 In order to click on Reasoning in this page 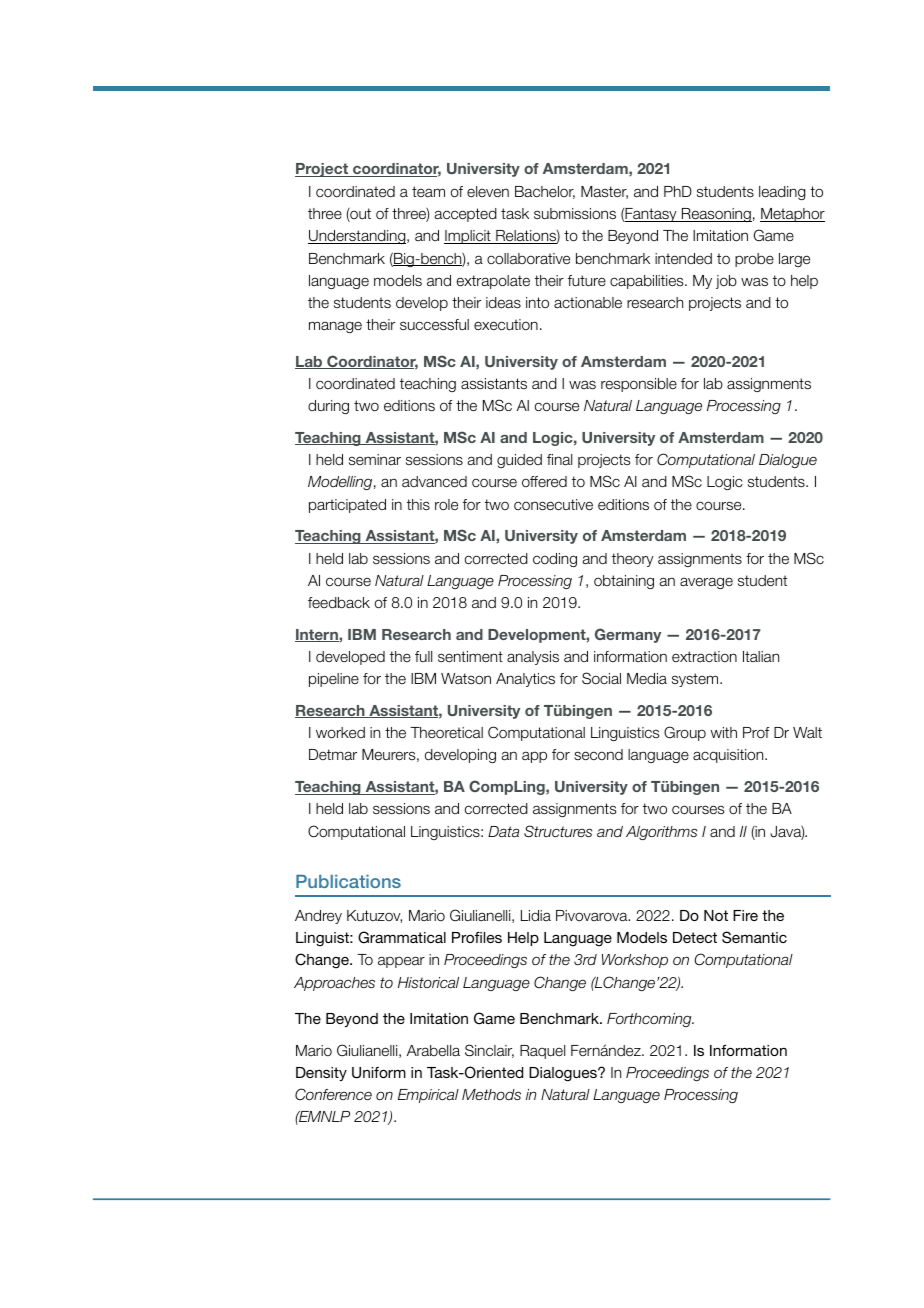, I will do `click(716, 215)`.
